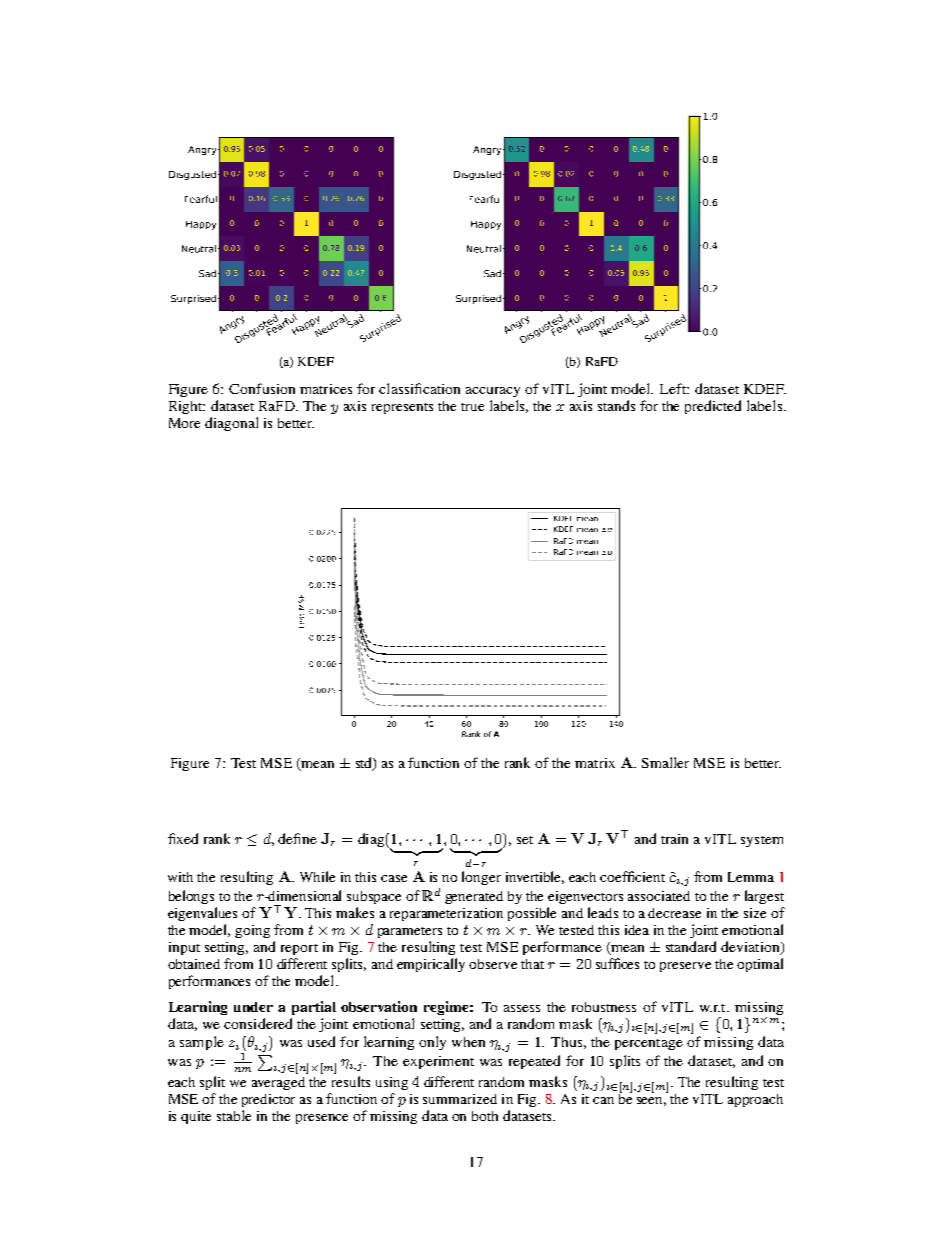 The width and height of the screenshot is (952, 1233). Describe the element at coordinates (481, 878) in the screenshot. I see `longer` at that location.
